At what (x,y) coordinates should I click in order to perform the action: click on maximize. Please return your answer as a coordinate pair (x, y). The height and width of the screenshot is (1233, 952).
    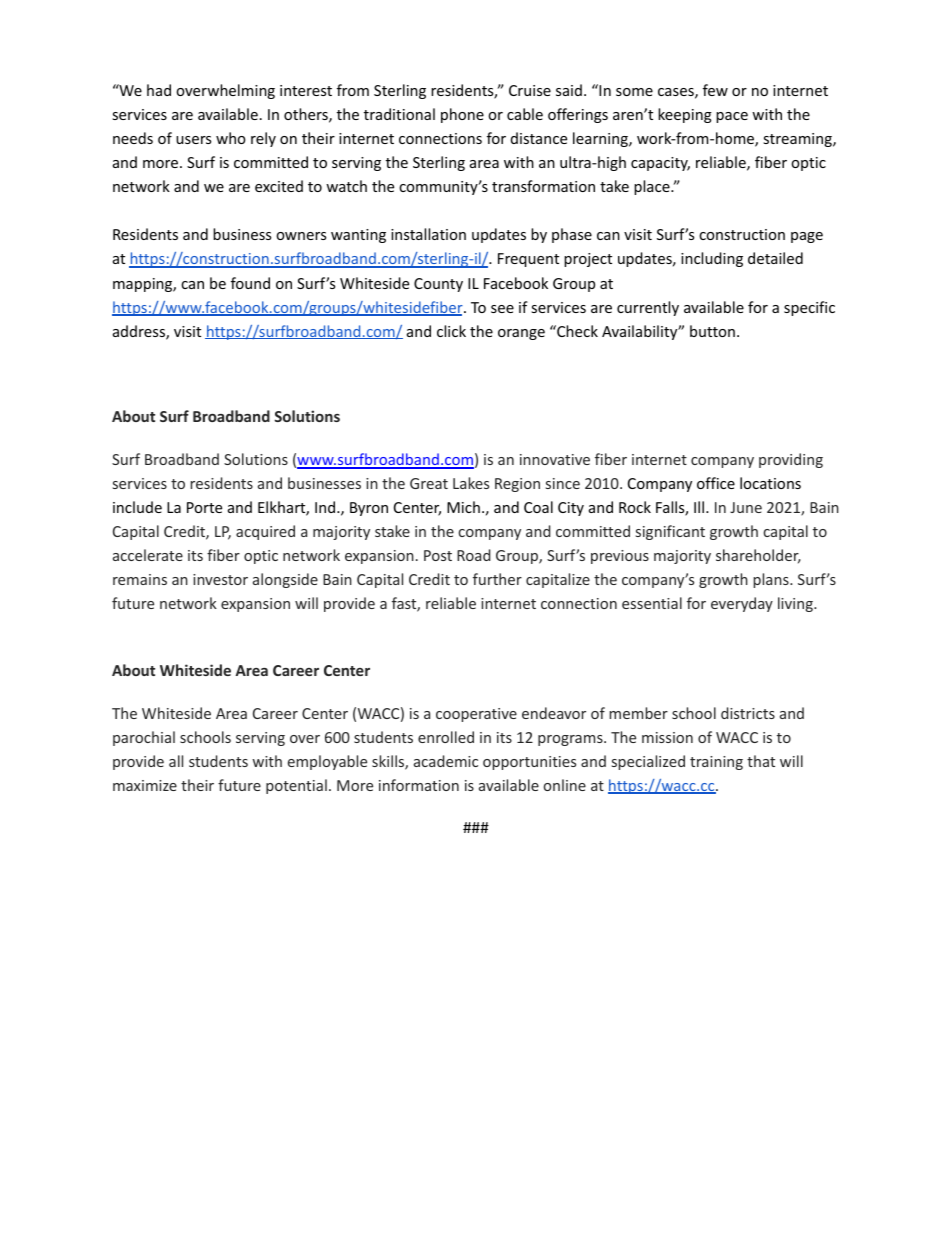
    Looking at the image, I should click on (145, 785).
